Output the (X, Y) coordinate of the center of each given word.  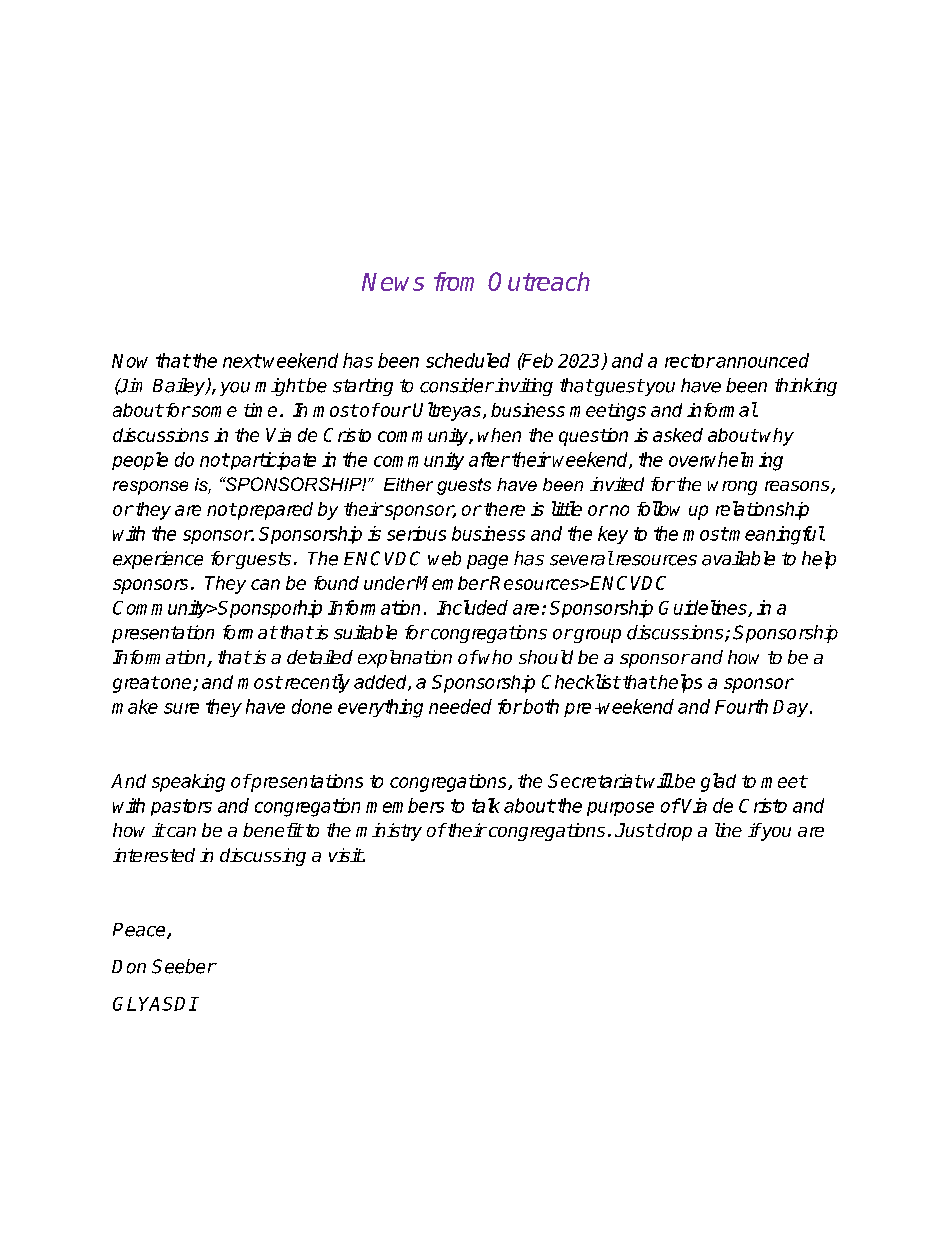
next (242, 361)
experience (158, 560)
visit (346, 855)
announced (761, 360)
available (738, 558)
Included (472, 607)
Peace (140, 931)
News (393, 282)
